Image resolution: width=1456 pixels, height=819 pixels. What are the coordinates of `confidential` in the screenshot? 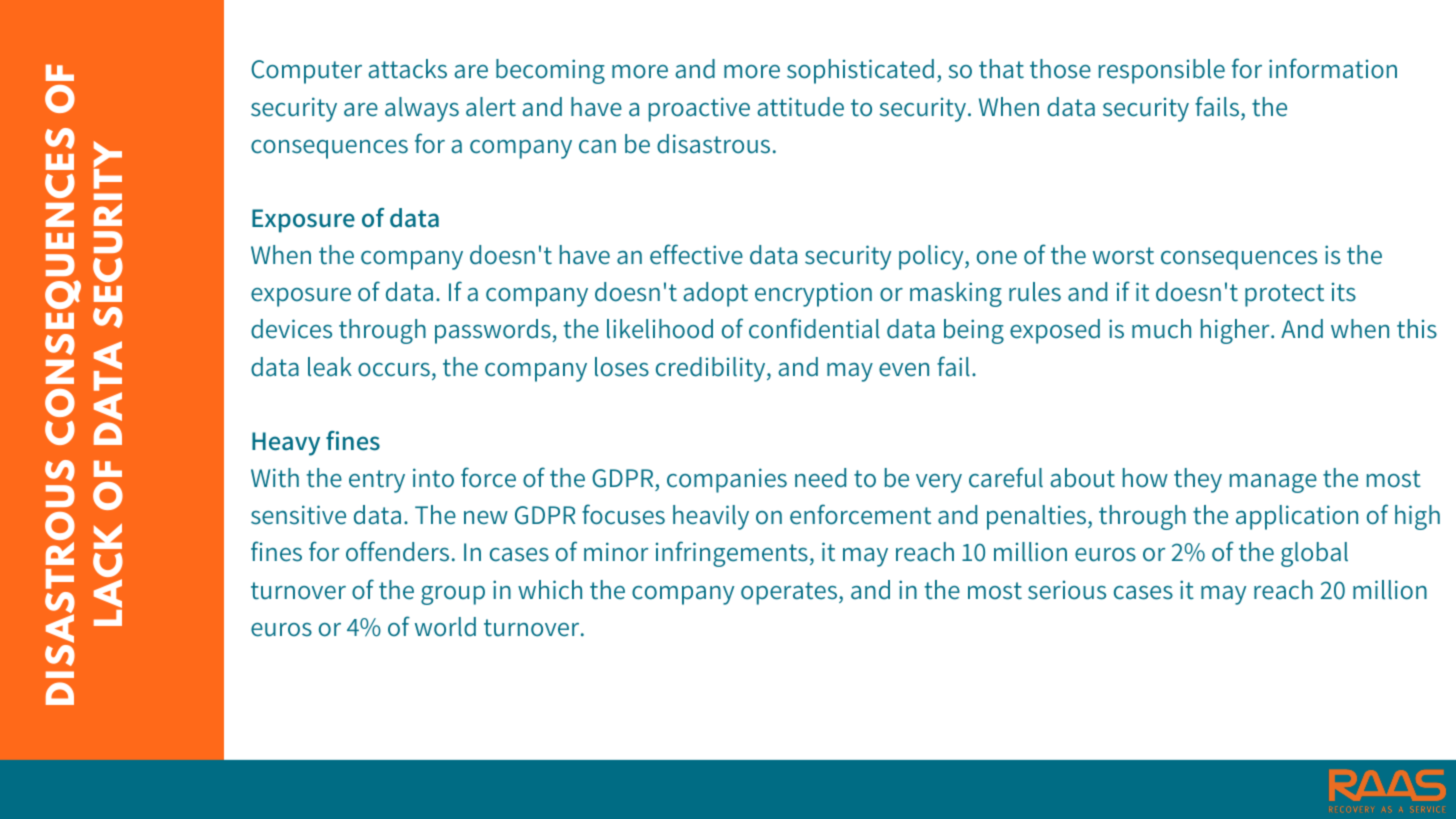 It's located at (814, 328).
